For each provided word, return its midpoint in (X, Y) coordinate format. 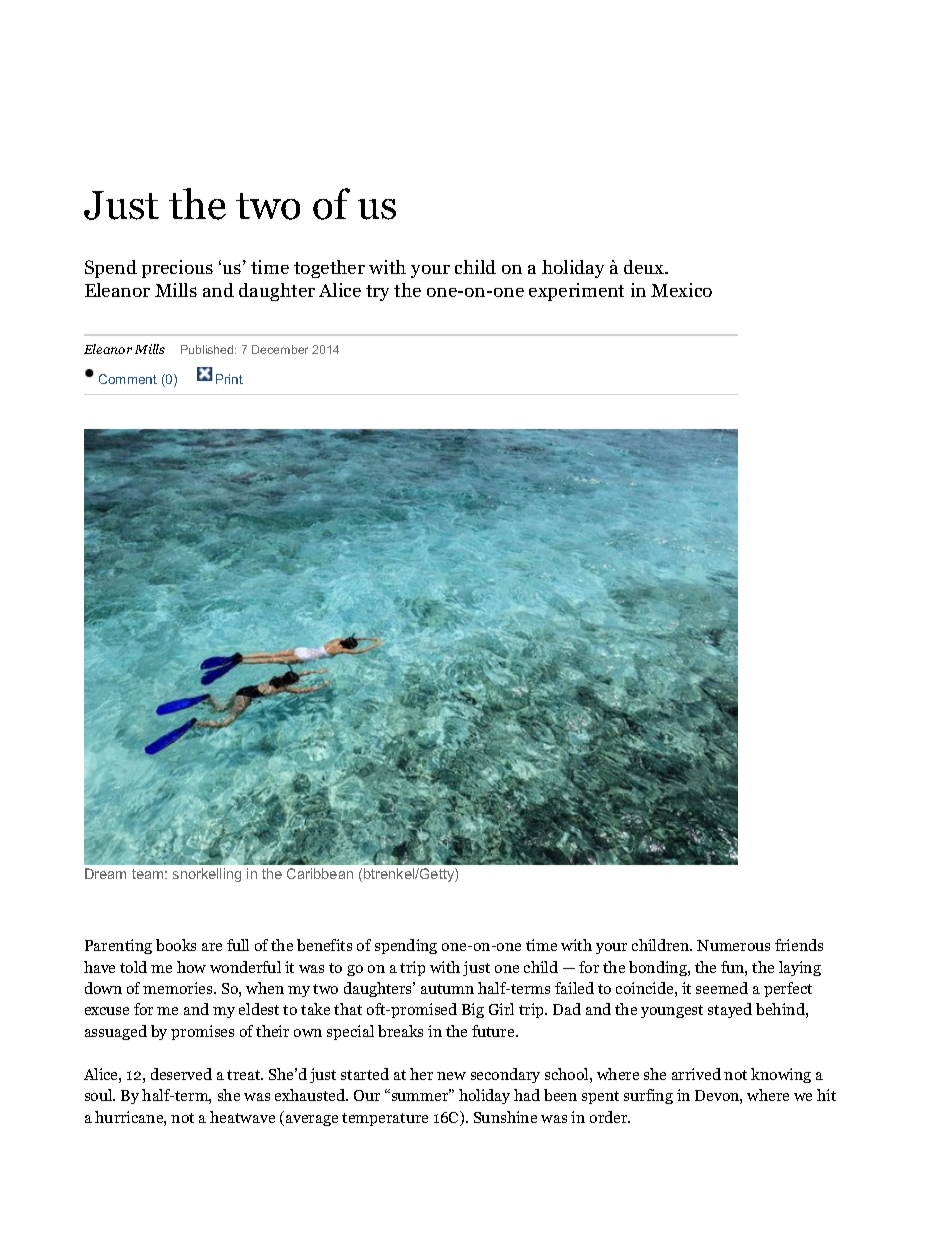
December (280, 349)
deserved (181, 1074)
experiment (576, 292)
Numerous (733, 945)
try (377, 293)
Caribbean (320, 873)
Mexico (681, 290)
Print (229, 379)
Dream (105, 873)
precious (177, 269)
